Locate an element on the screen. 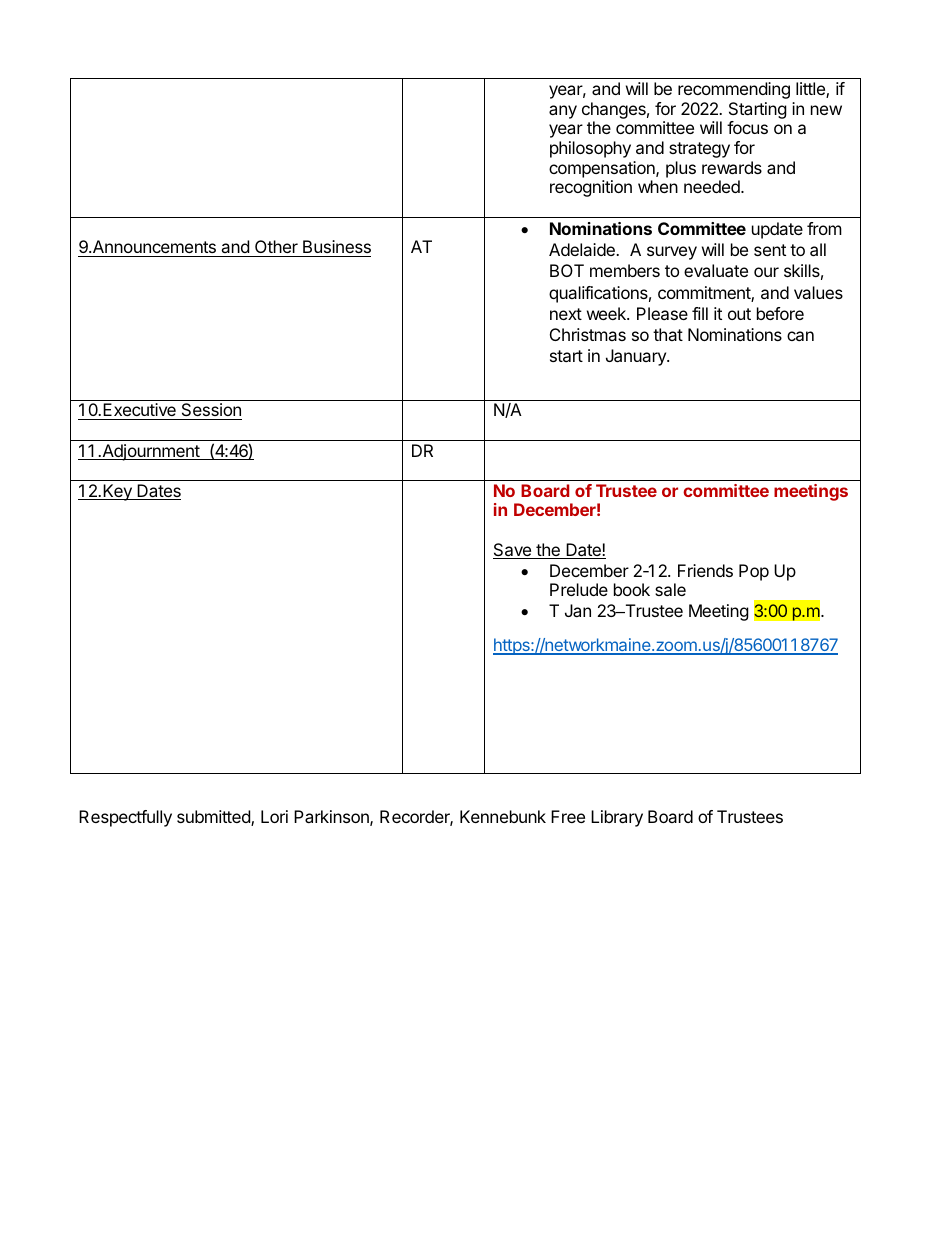  any is located at coordinates (563, 112).
